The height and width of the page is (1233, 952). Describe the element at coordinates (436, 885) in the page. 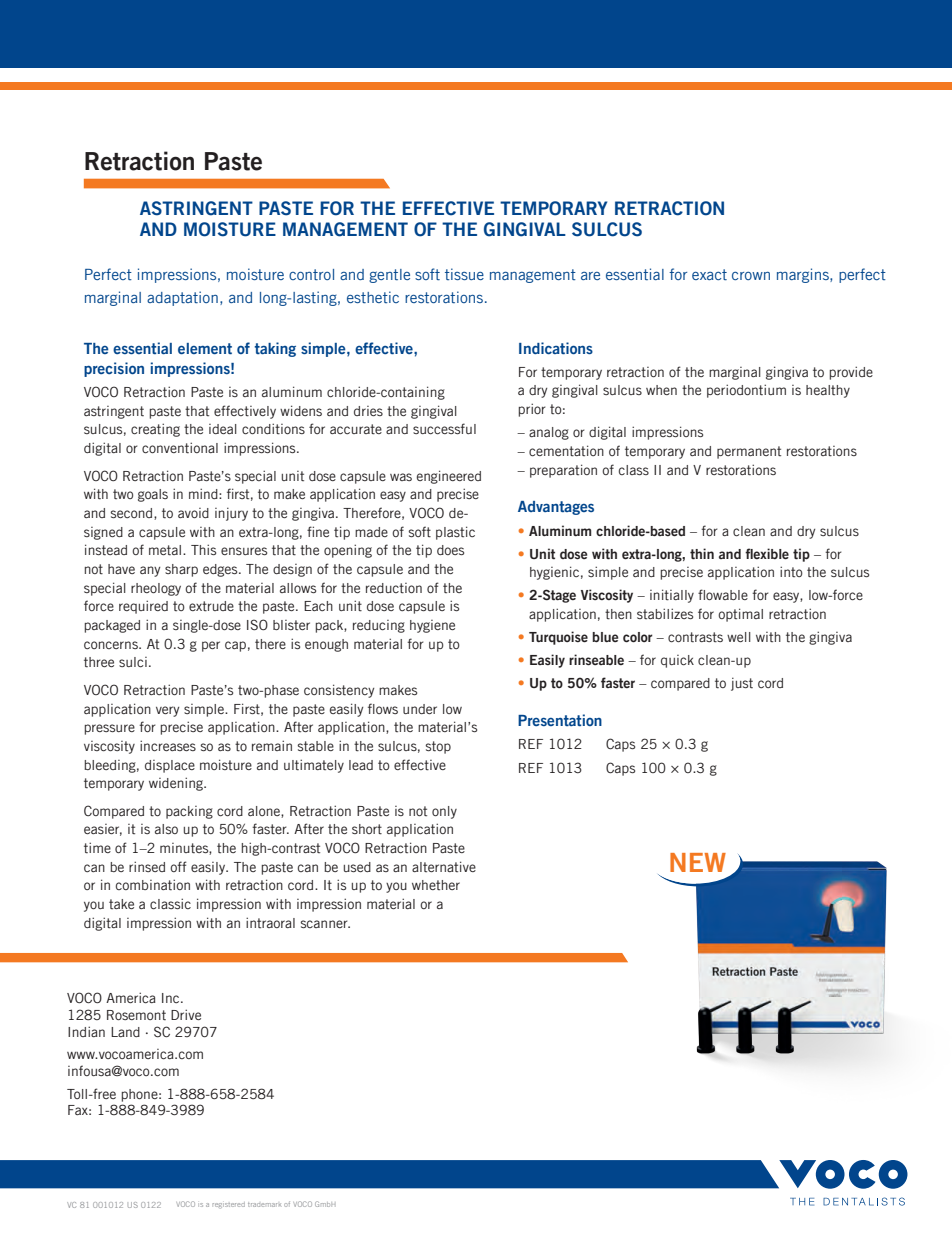

I see `whether` at that location.
